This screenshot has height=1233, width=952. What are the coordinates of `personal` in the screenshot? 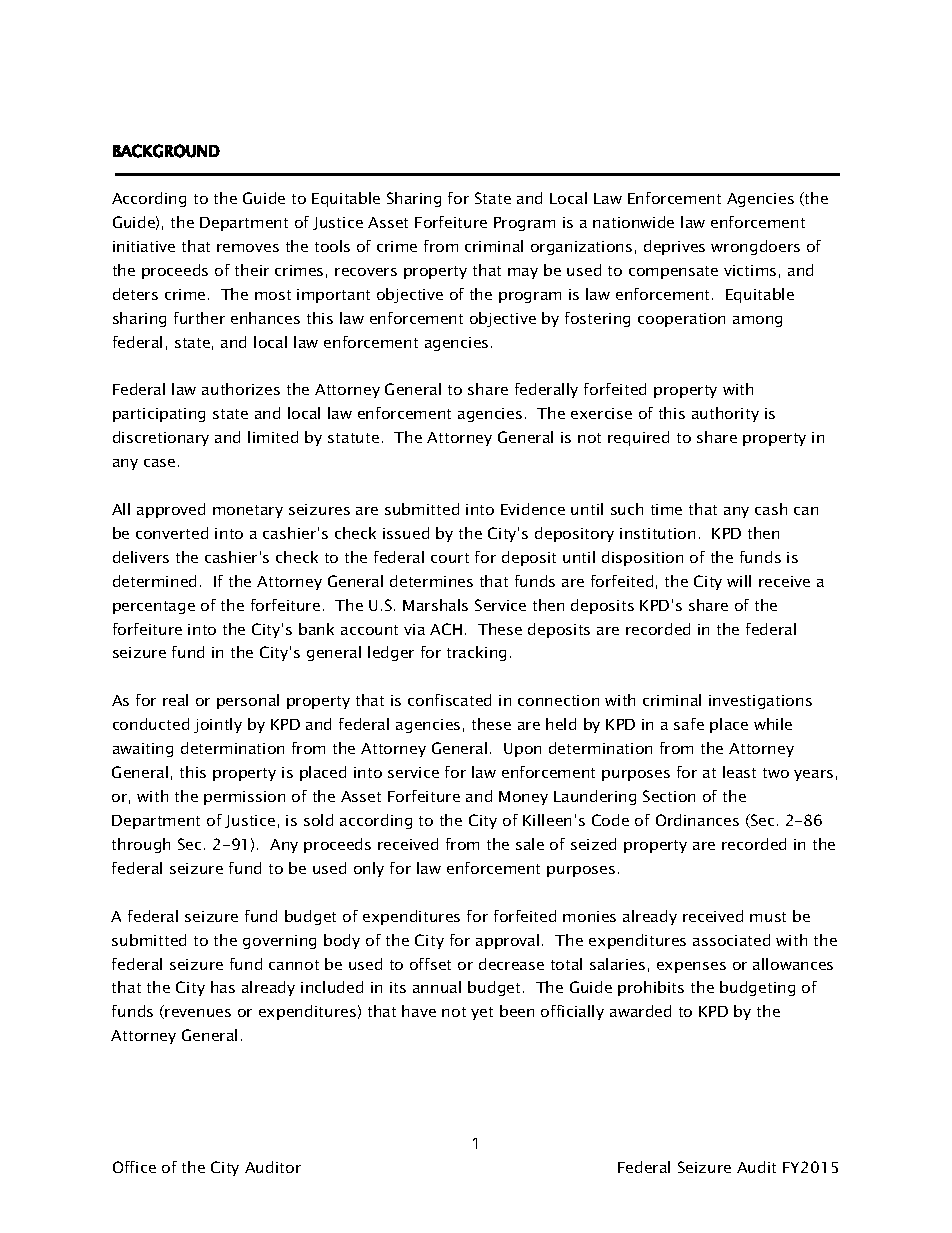 It's located at (248, 701).
